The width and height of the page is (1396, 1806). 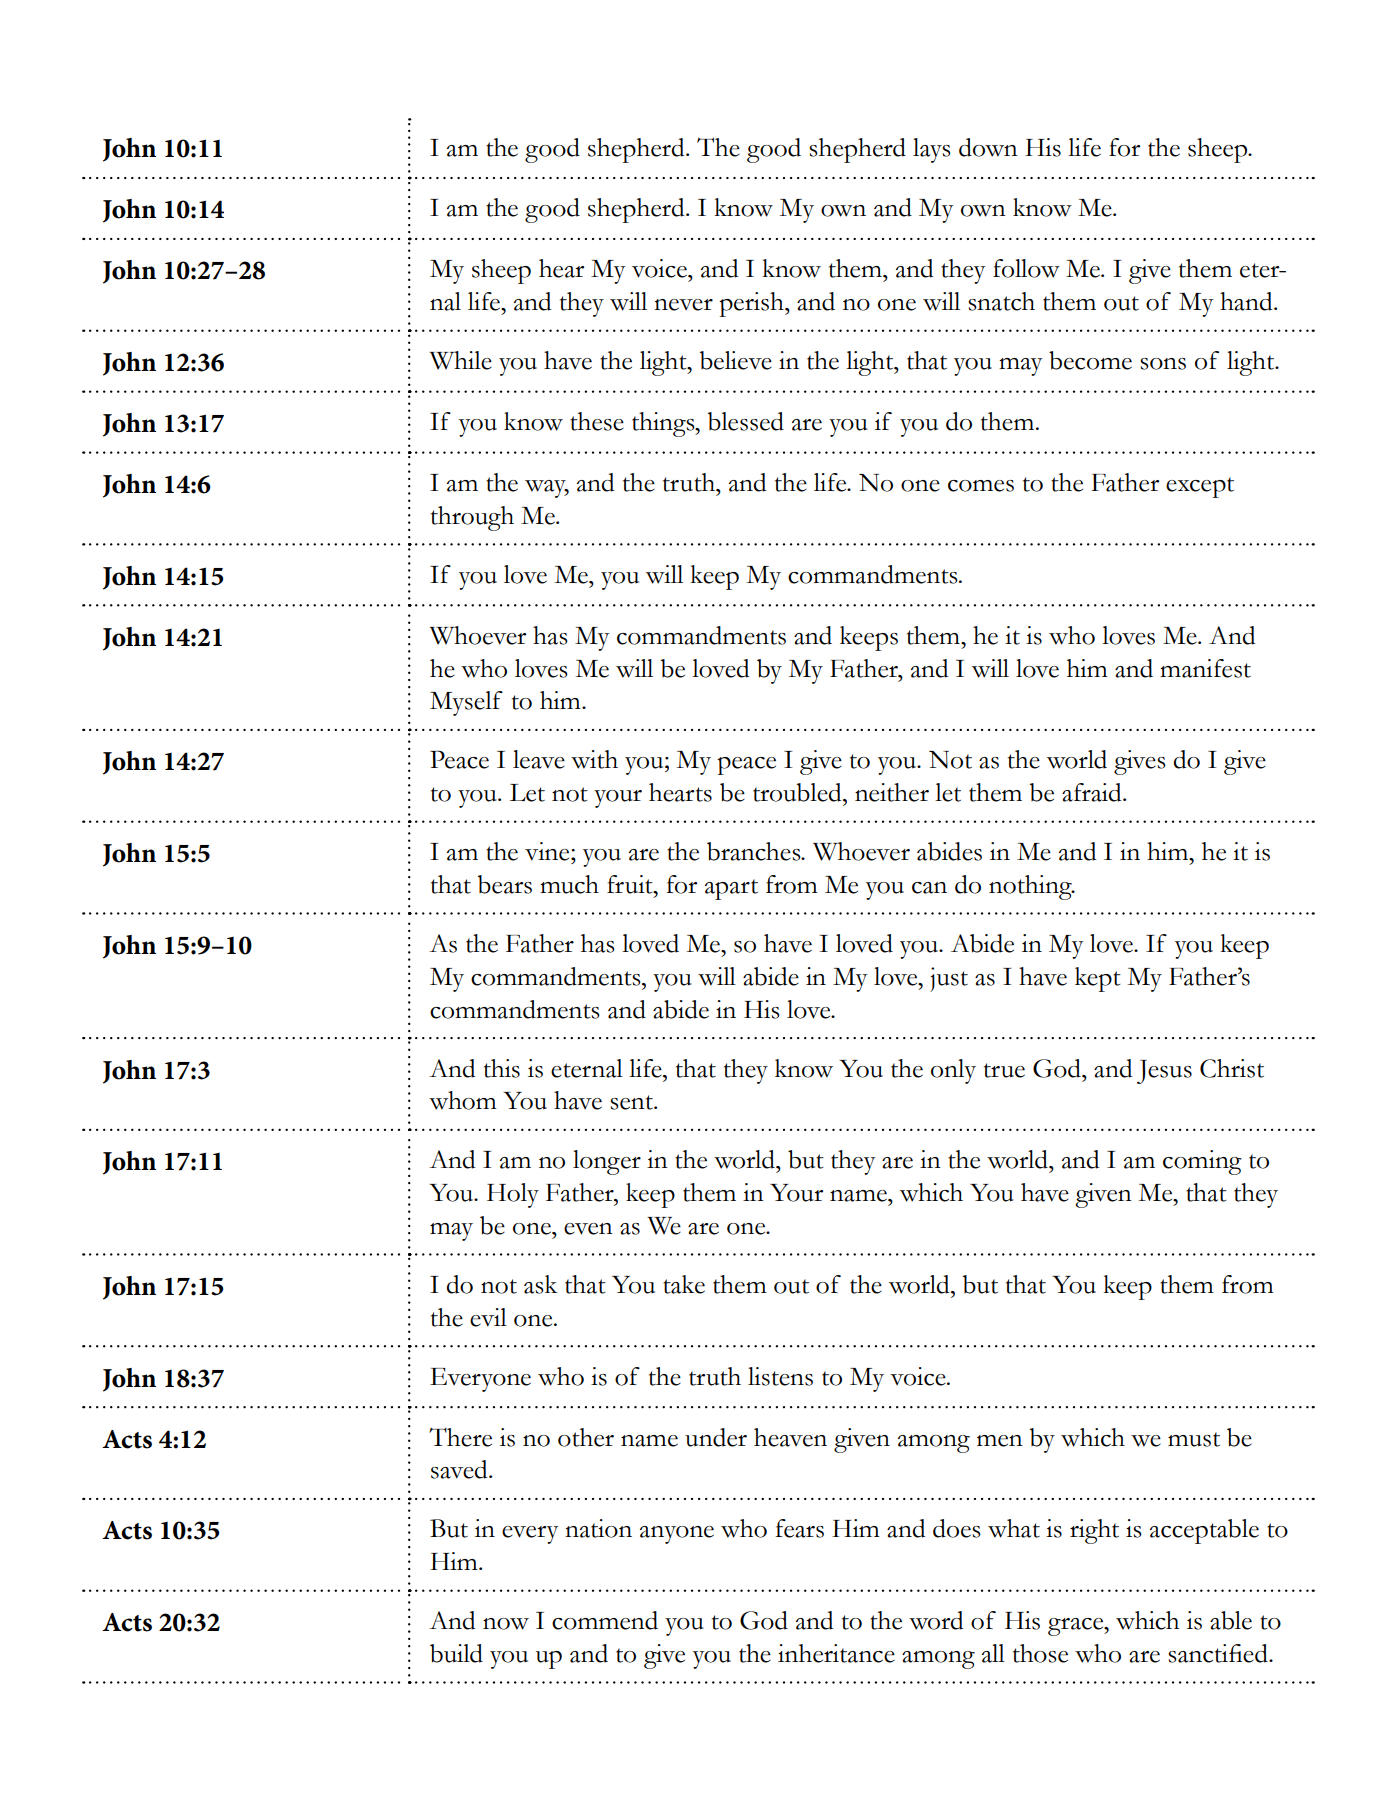 I want to click on hand, so click(x=1247, y=301).
